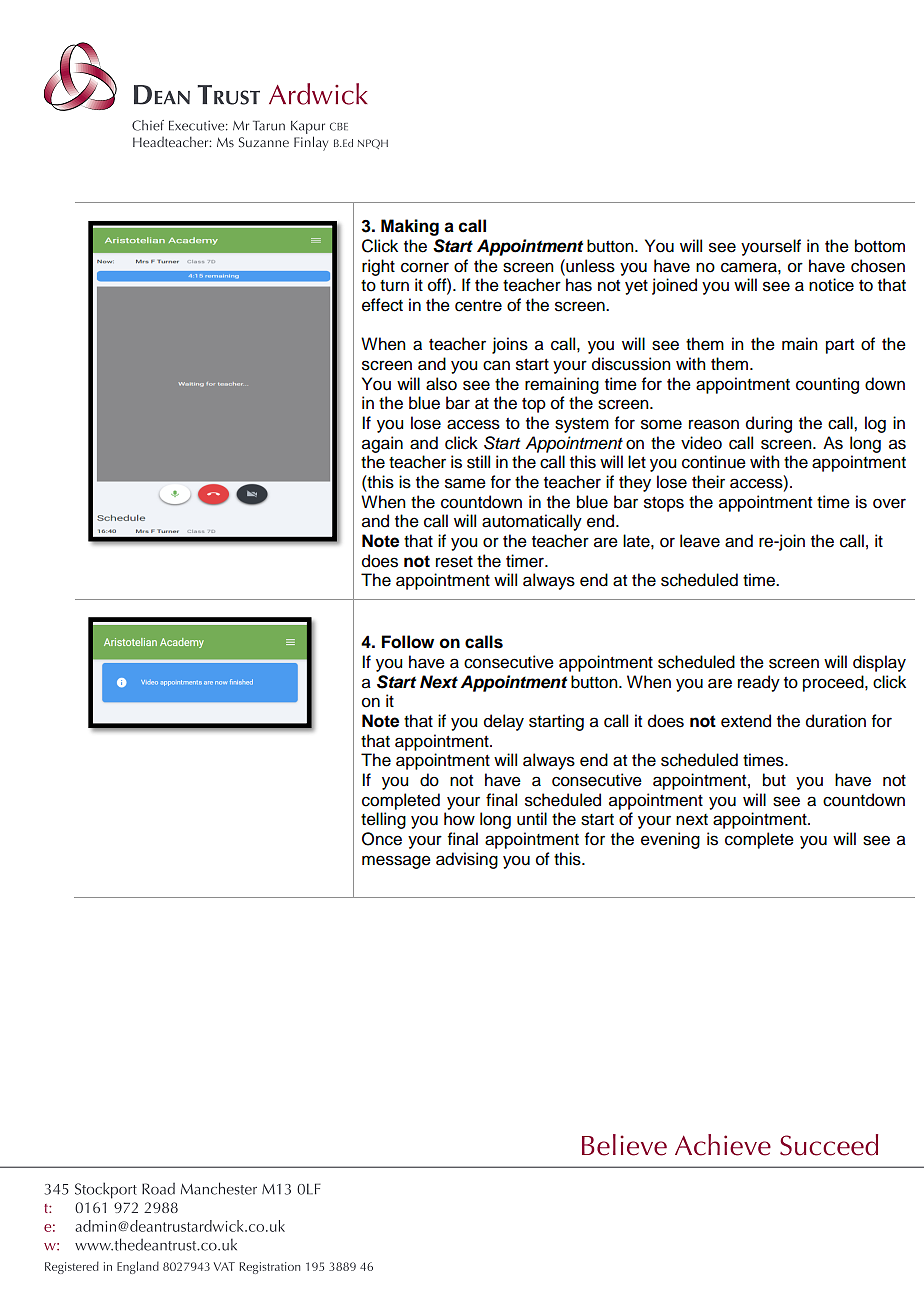 Image resolution: width=924 pixels, height=1309 pixels. What do you see at coordinates (589, 266) in the screenshot?
I see `unless` at bounding box center [589, 266].
